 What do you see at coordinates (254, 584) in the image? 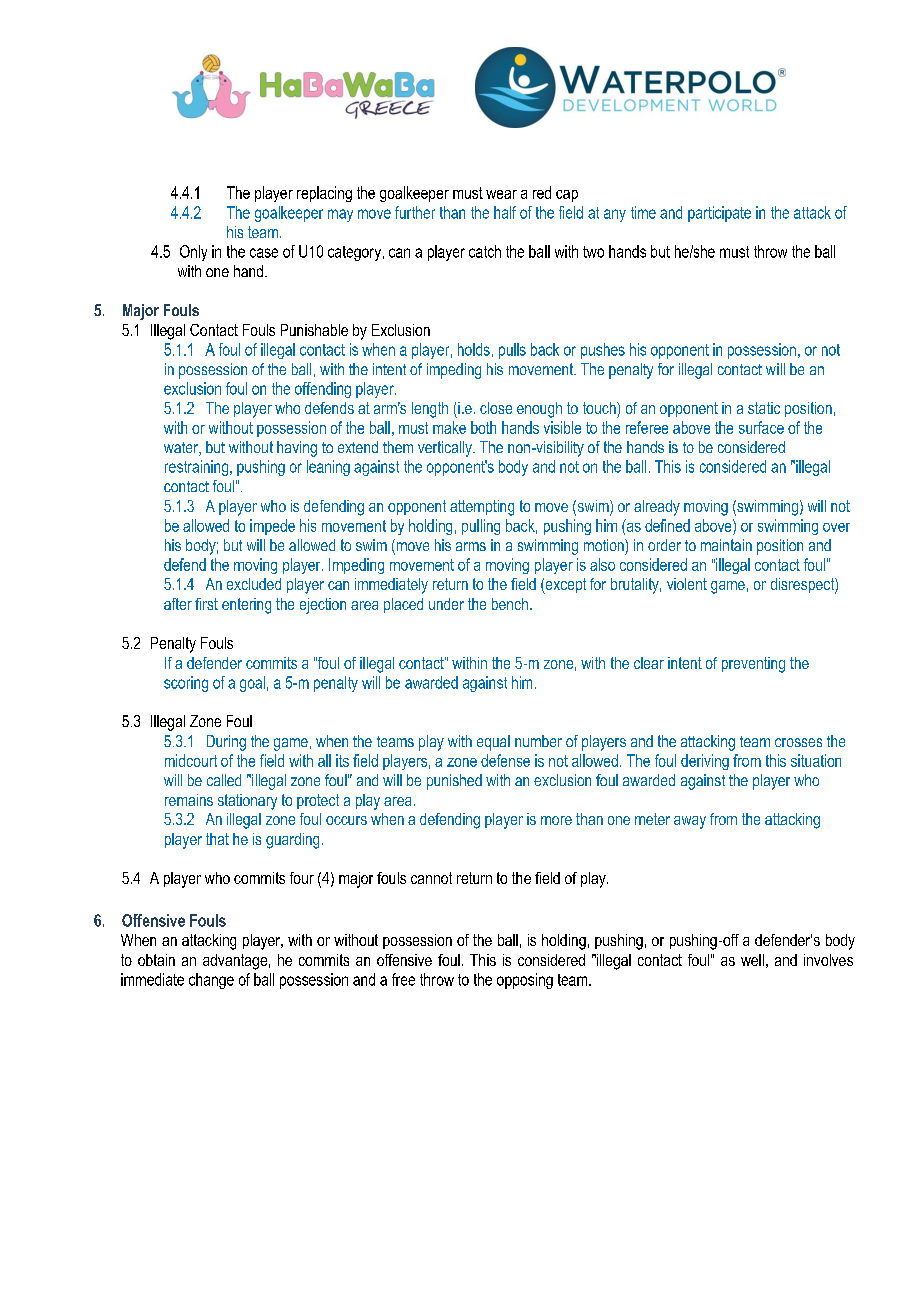
I see `excluded` at bounding box center [254, 584].
